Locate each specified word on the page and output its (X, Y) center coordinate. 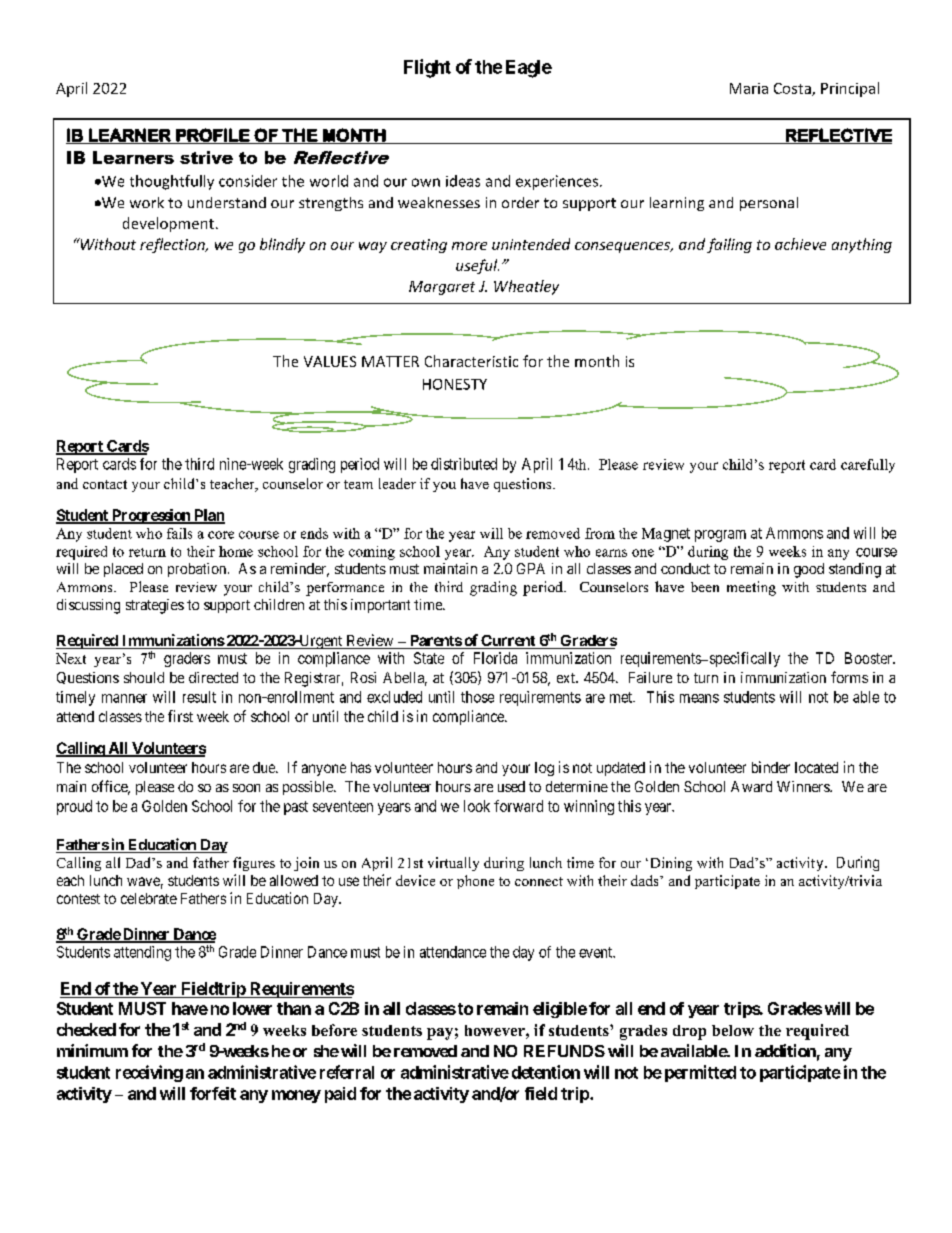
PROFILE (213, 136)
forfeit (213, 1093)
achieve (800, 244)
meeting (751, 588)
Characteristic (471, 361)
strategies (155, 606)
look (477, 806)
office (111, 787)
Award (751, 786)
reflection (173, 245)
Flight (427, 68)
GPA (531, 568)
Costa (793, 89)
